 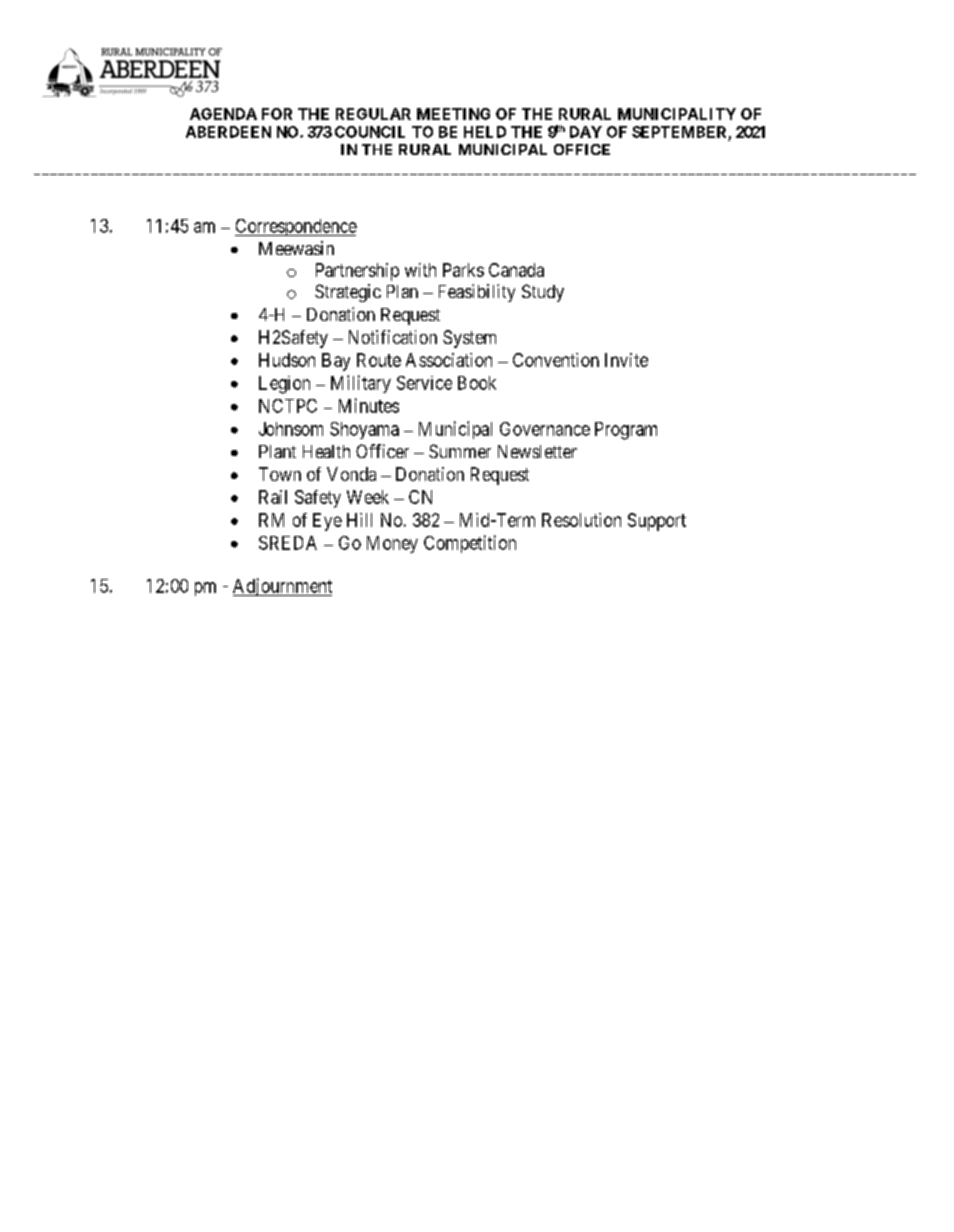 I want to click on FOR, so click(x=277, y=114).
